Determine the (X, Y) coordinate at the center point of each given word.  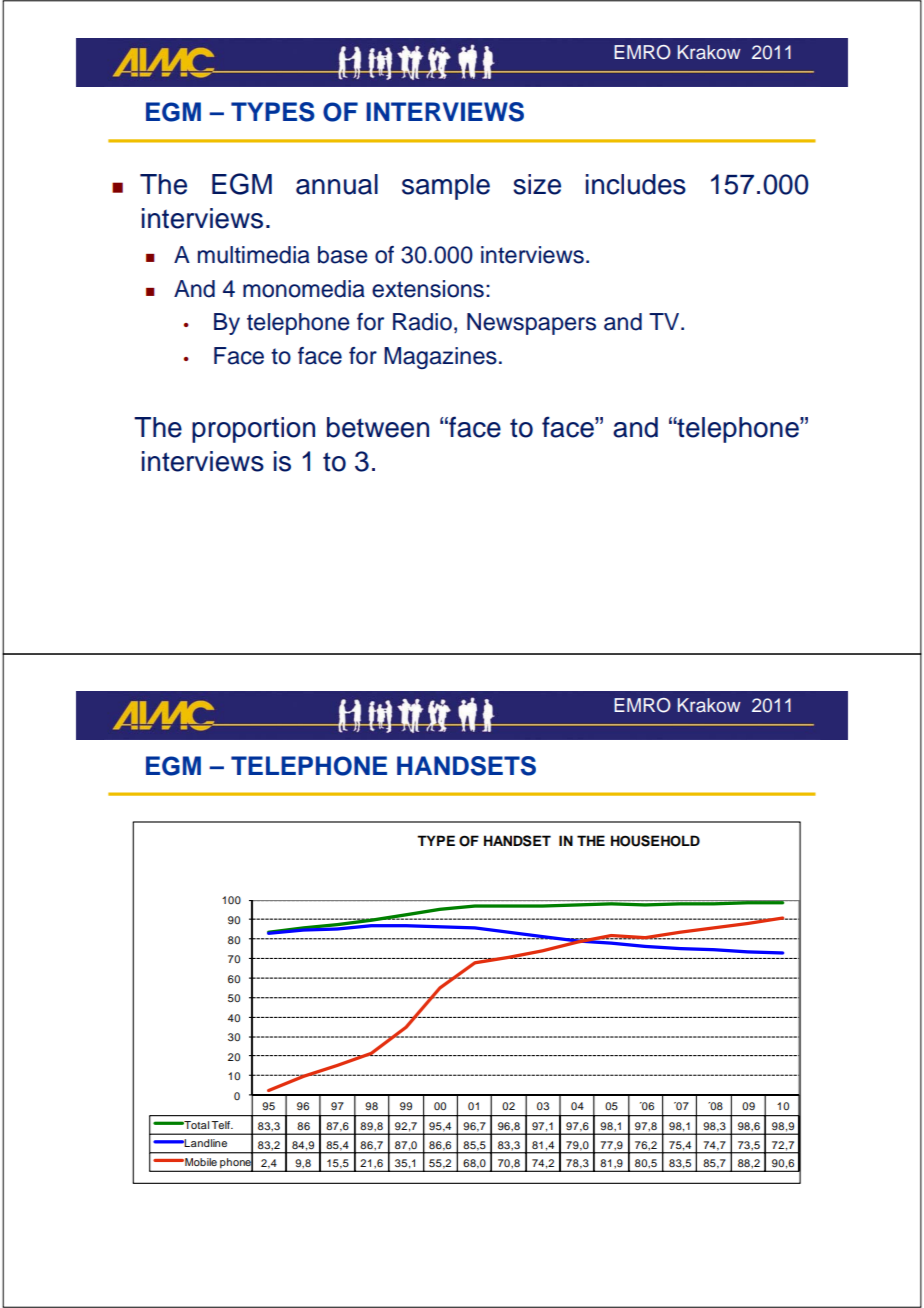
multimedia (254, 255)
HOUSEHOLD (655, 841)
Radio (422, 322)
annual (337, 184)
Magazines (440, 358)
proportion (253, 430)
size (537, 184)
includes (636, 184)
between (378, 427)
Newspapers (531, 324)
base (343, 255)
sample (446, 187)
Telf (222, 1125)
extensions (428, 289)
